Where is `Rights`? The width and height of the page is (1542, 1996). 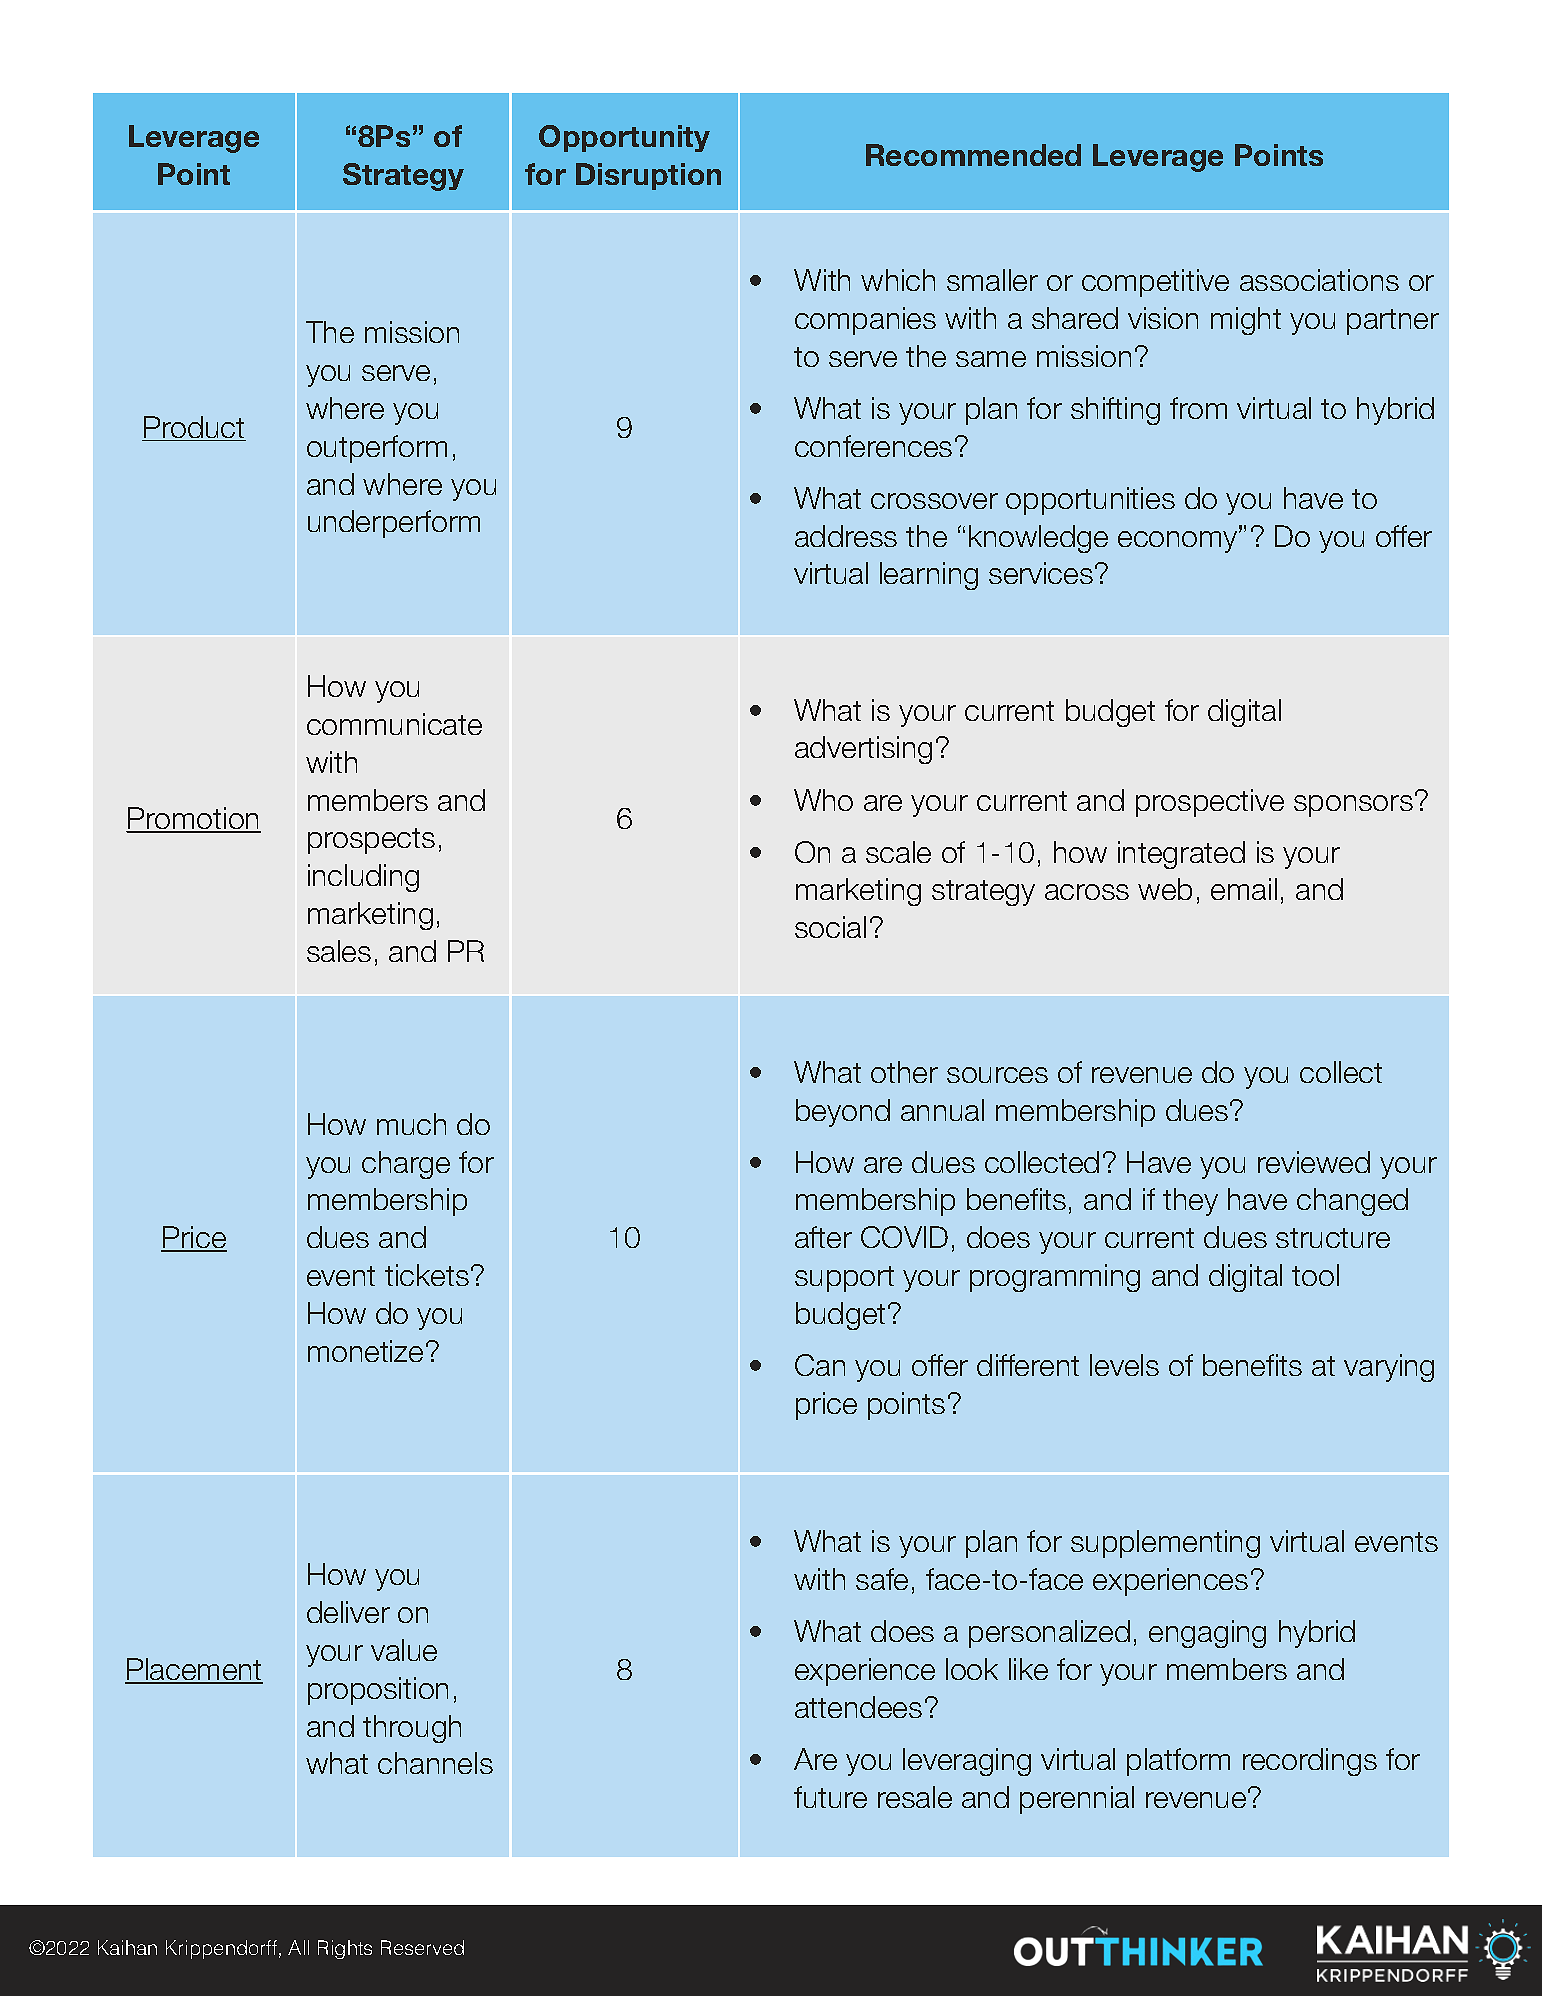
Rights is located at coordinates (345, 1949).
